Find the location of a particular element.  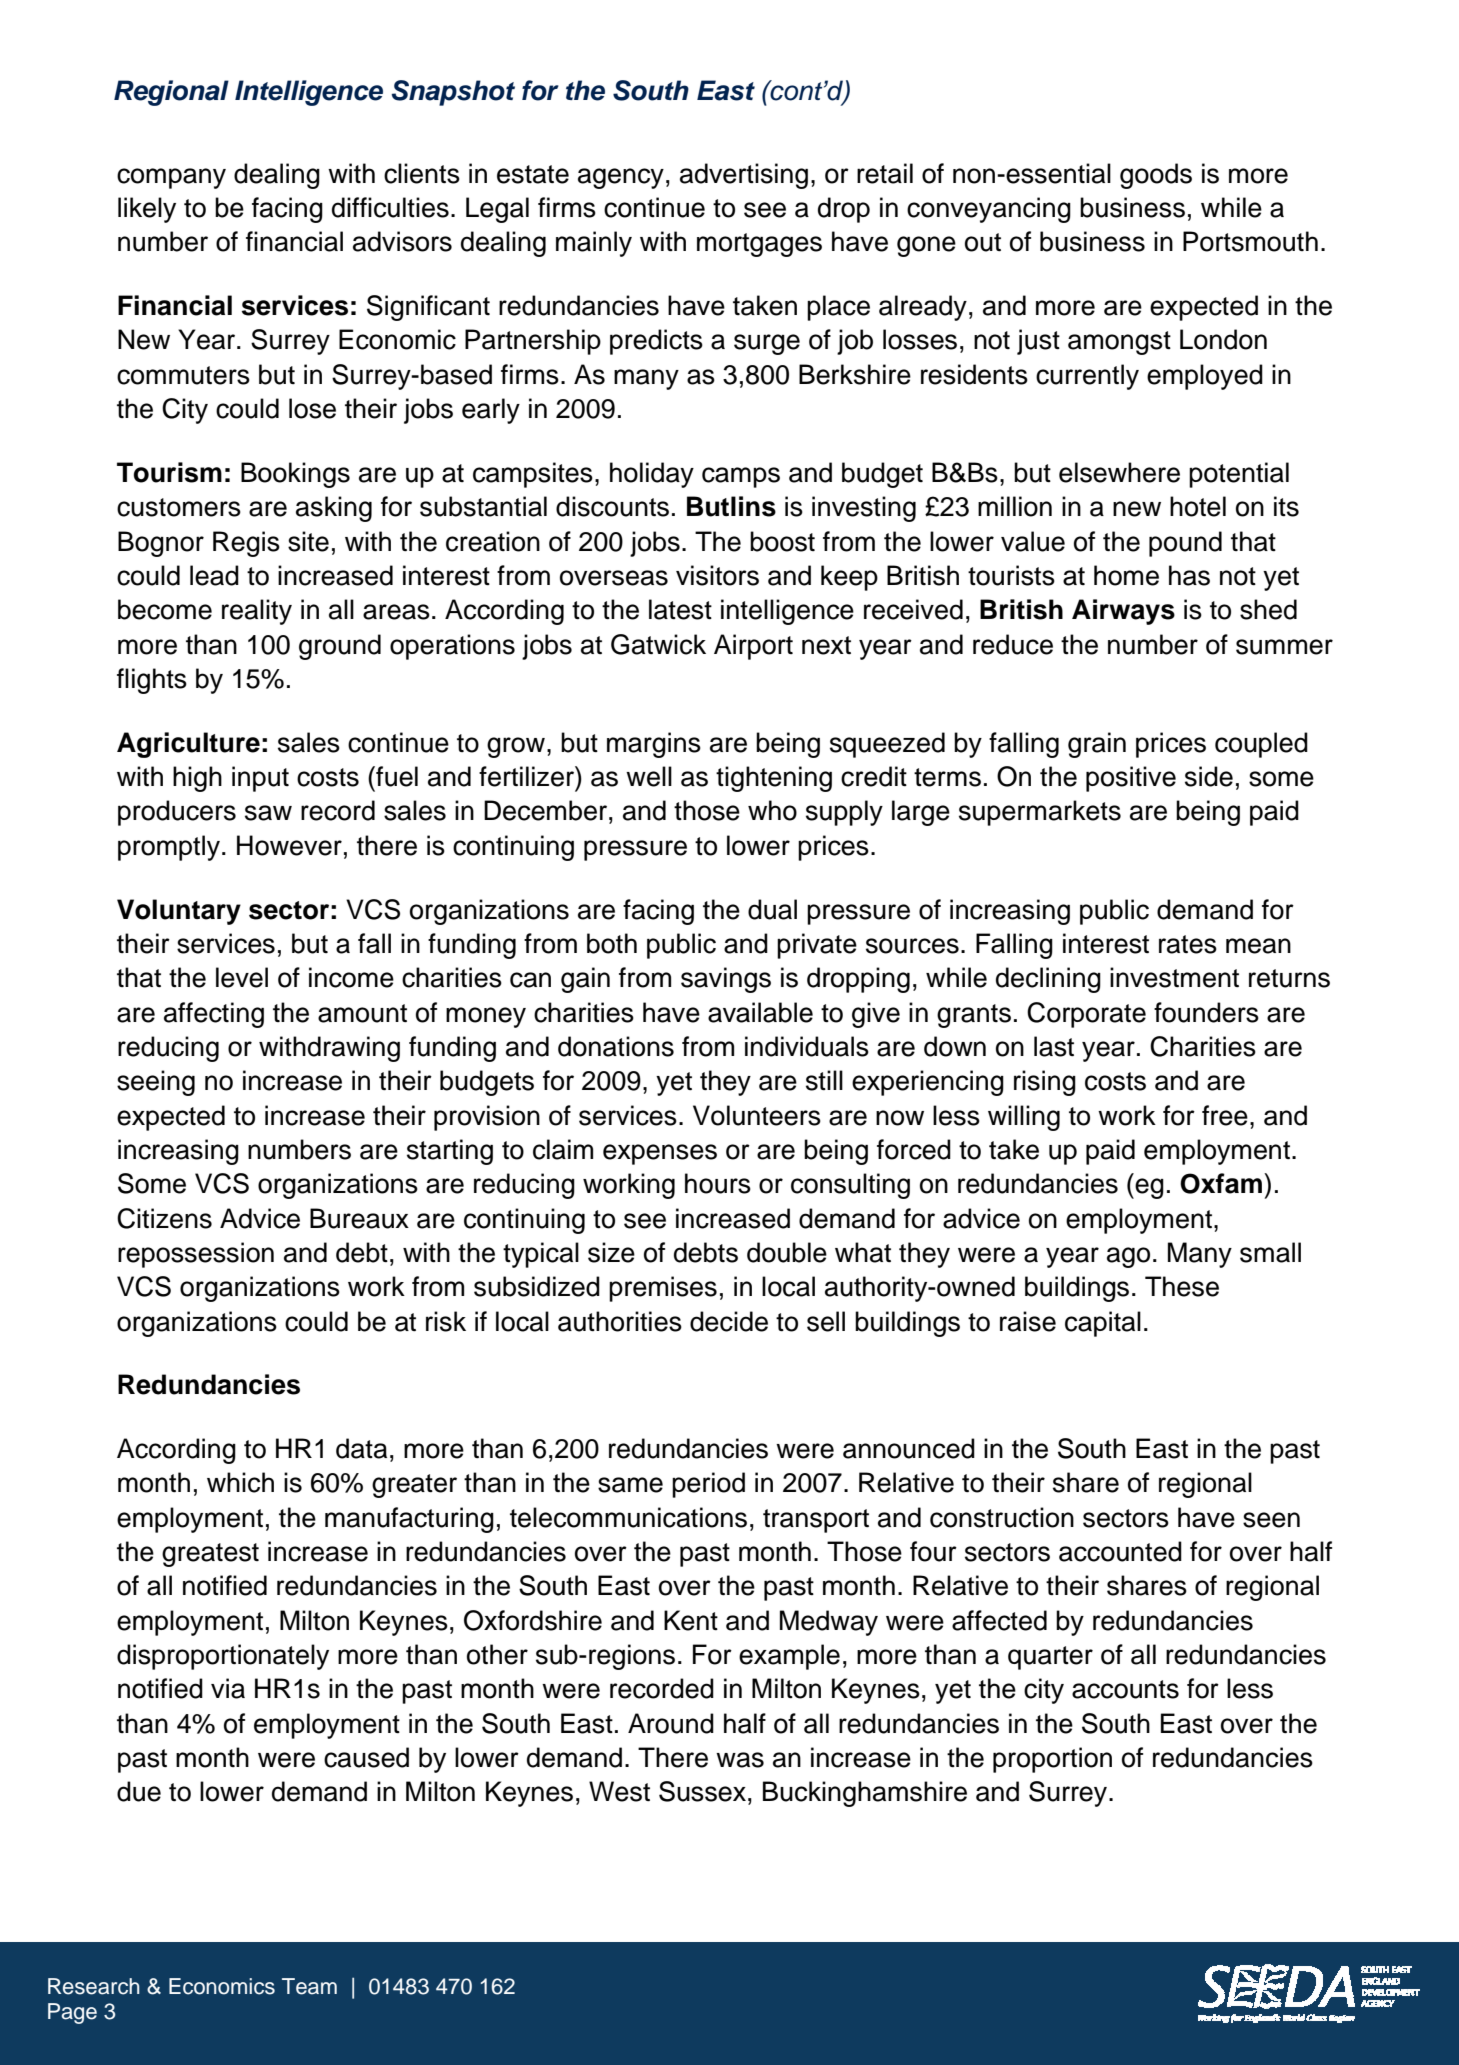

Team is located at coordinates (309, 1986).
